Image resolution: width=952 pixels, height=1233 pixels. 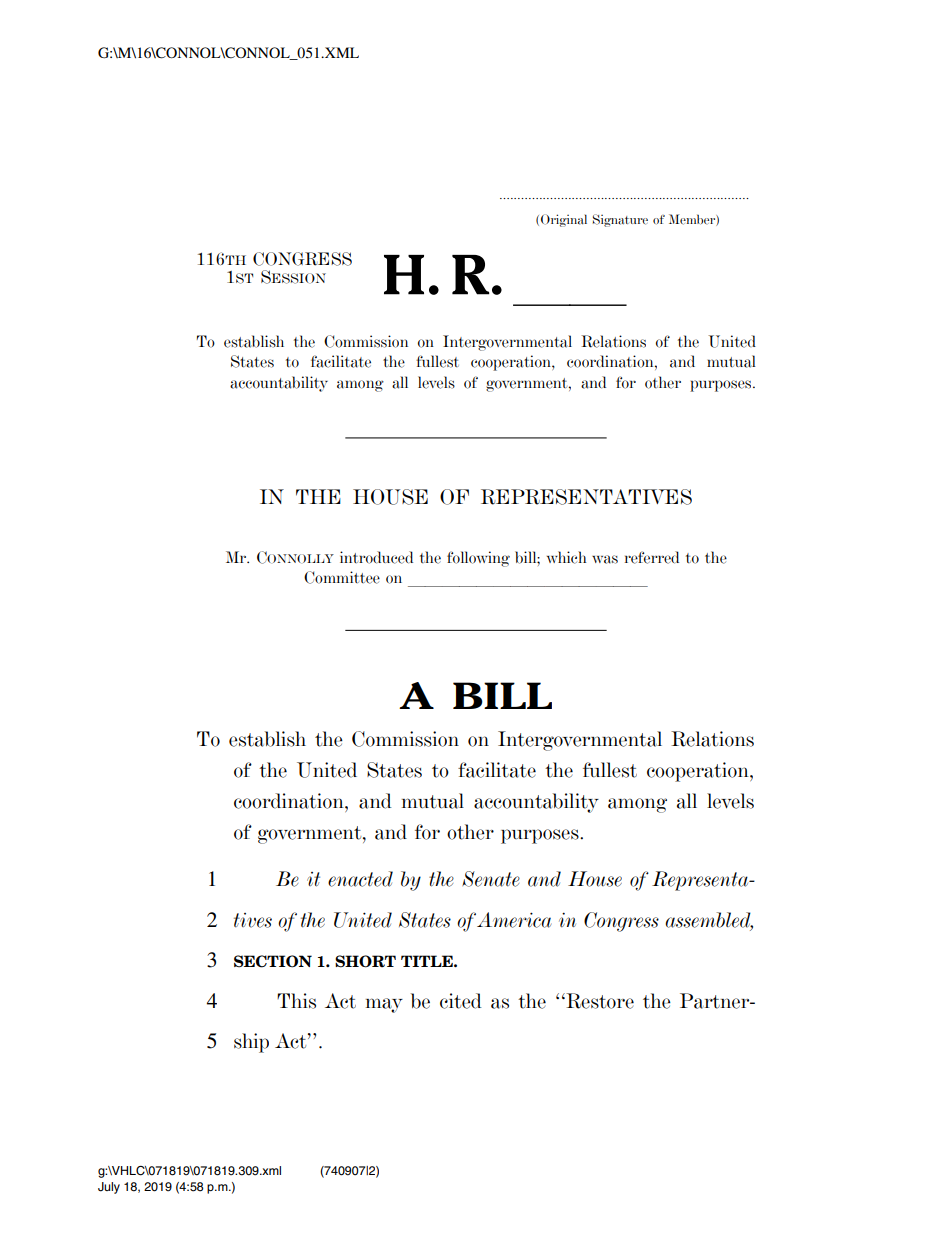 I want to click on July, so click(x=109, y=1188).
